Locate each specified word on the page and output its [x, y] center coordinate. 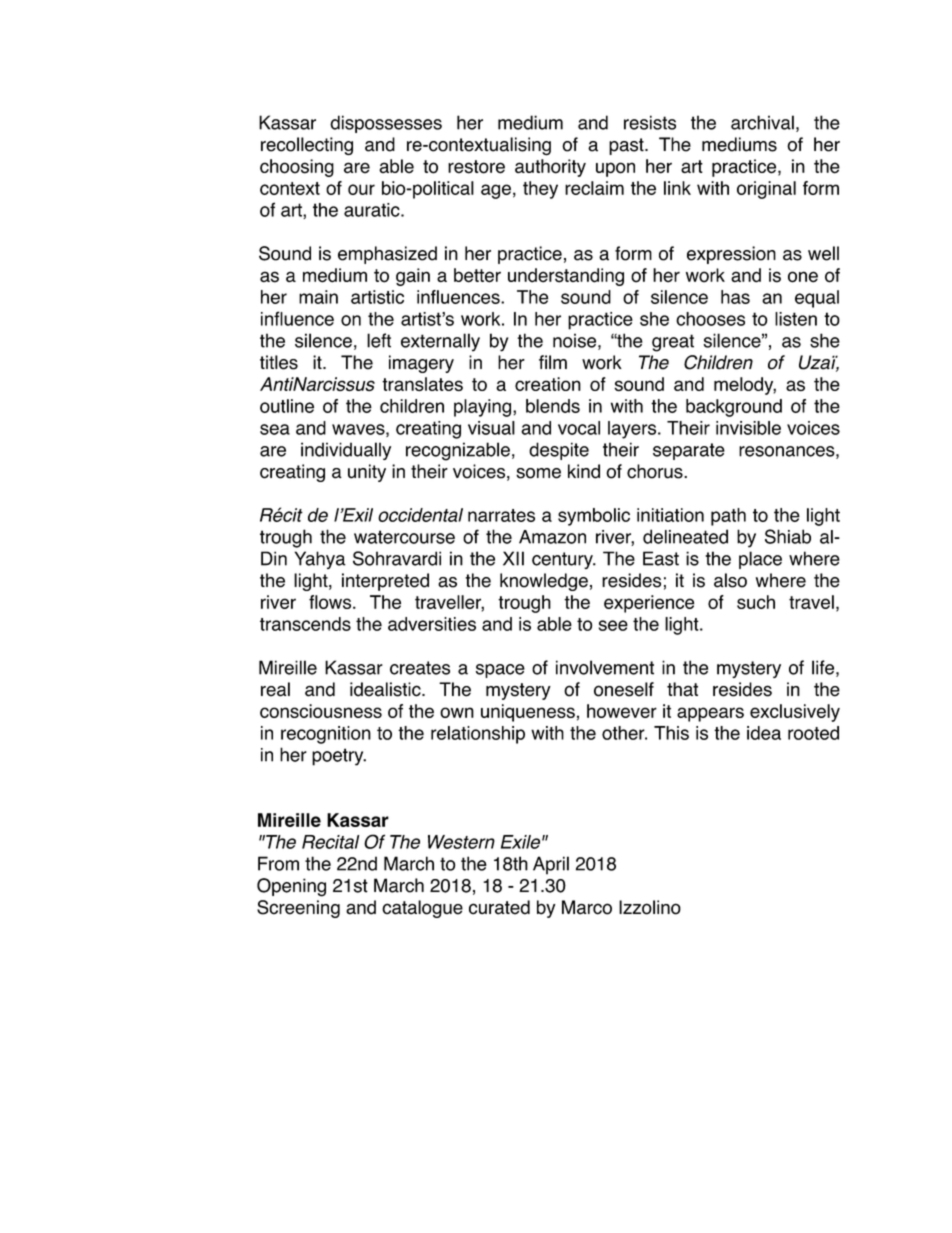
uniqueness [528, 713]
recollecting [307, 146]
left [379, 340]
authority [550, 168]
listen [796, 319]
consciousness [321, 711]
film [553, 362]
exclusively [795, 713]
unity [367, 473]
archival [762, 122]
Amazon [552, 537]
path [728, 517]
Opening [291, 887]
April [551, 865]
